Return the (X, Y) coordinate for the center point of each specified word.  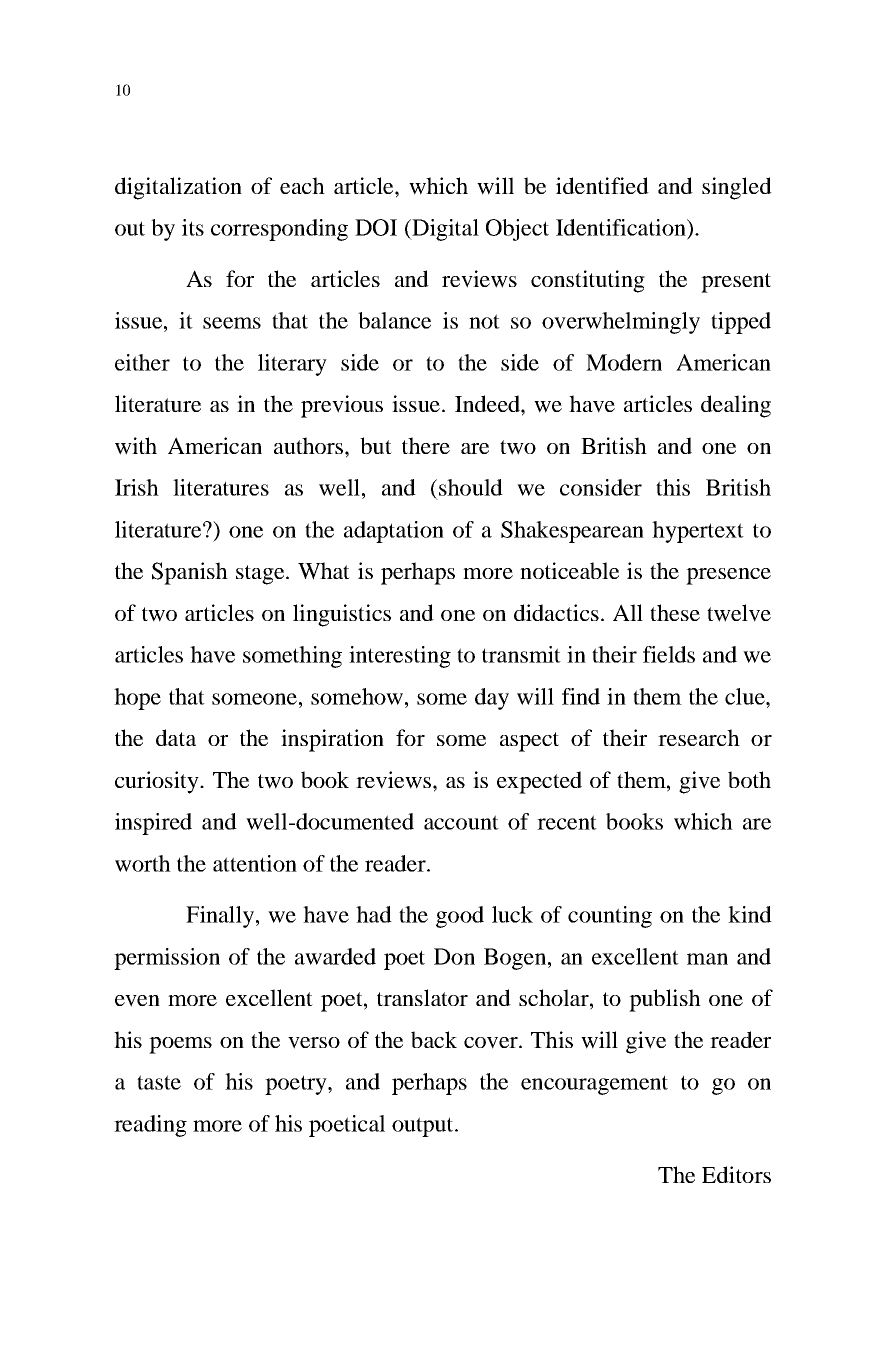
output (424, 1127)
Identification (622, 227)
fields (669, 654)
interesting (400, 657)
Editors (736, 1174)
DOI (376, 227)
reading (150, 1126)
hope (137, 699)
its (193, 227)
